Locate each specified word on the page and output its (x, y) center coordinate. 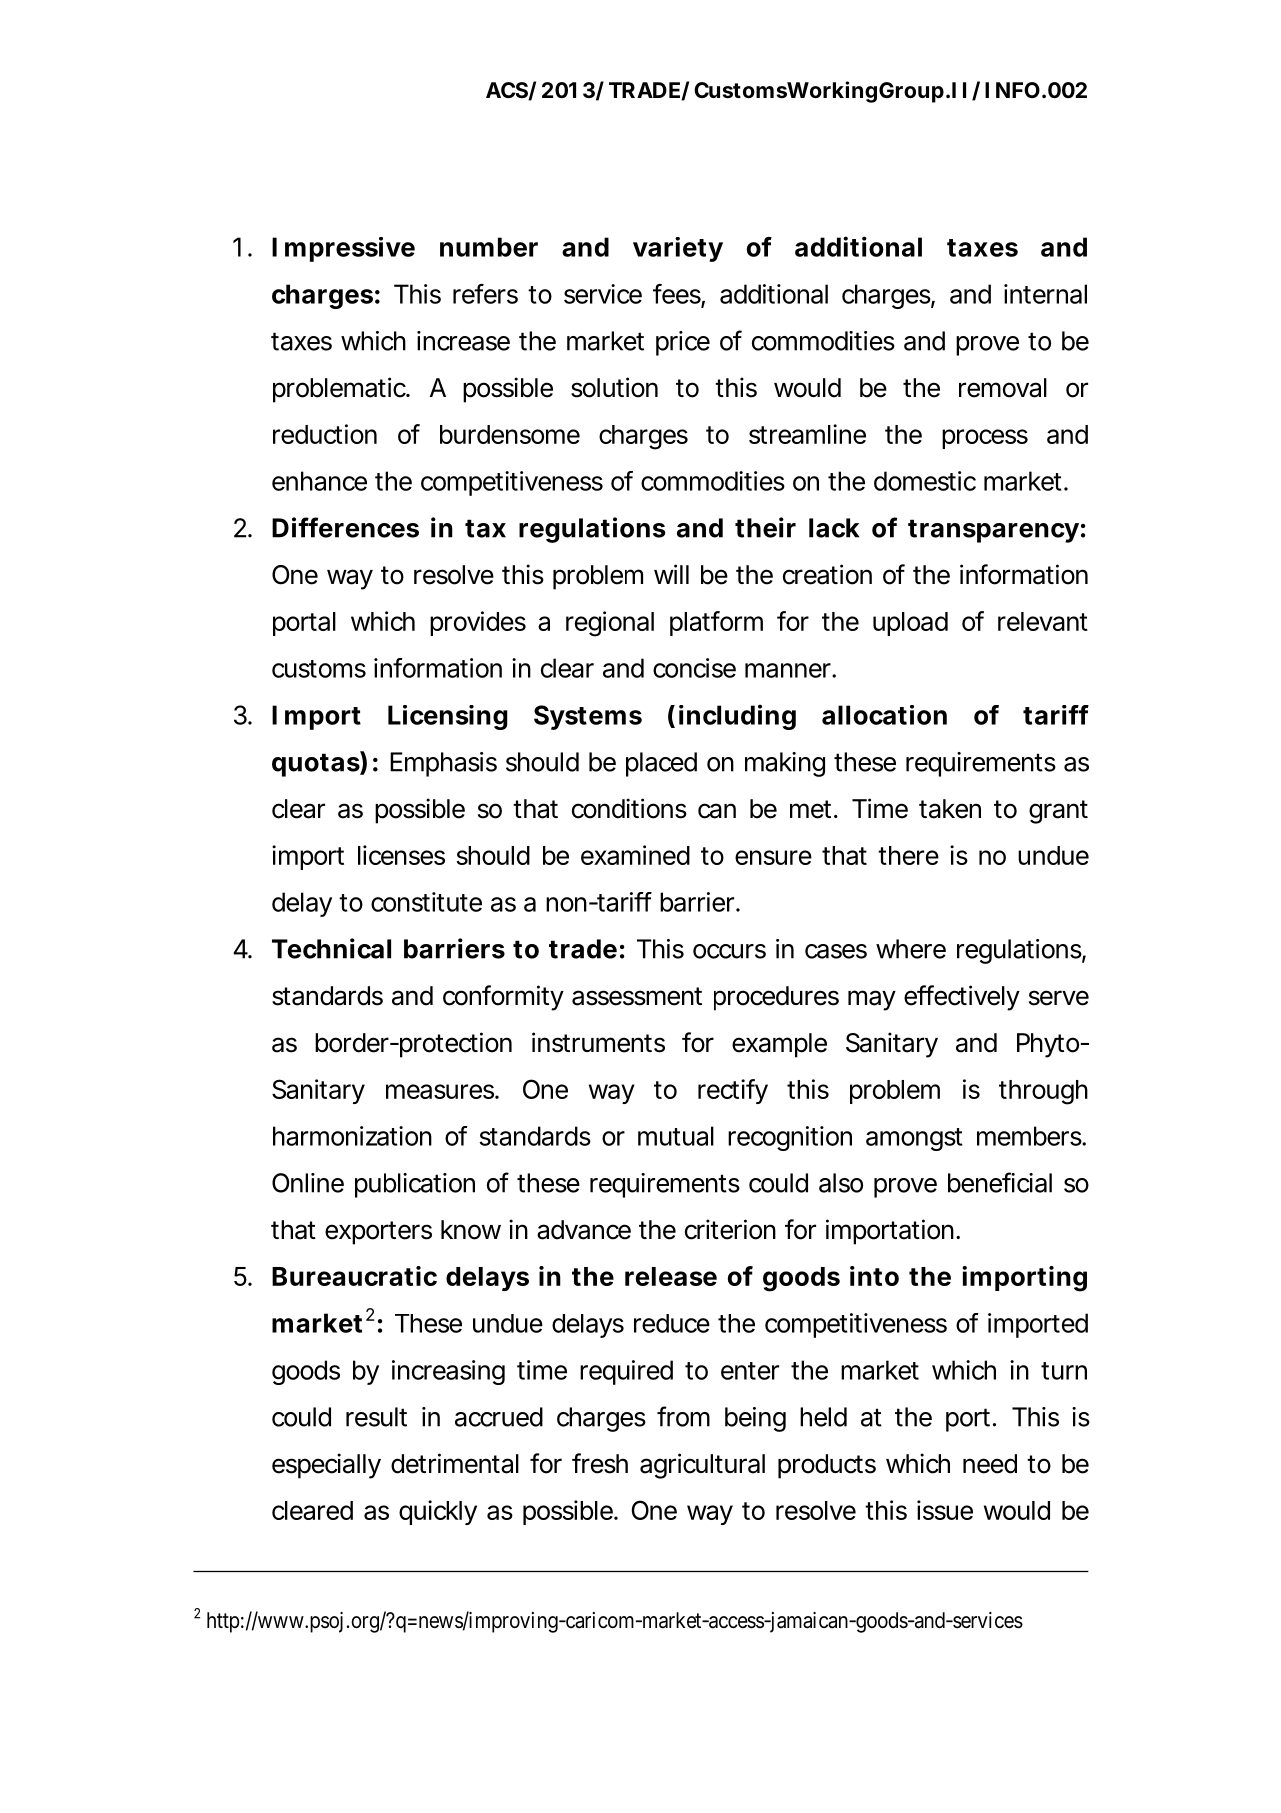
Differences (345, 527)
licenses (401, 855)
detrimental (455, 1463)
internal (1045, 294)
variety (678, 249)
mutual (676, 1136)
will (671, 574)
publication (415, 1185)
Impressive (343, 249)
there (908, 855)
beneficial (1000, 1182)
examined (635, 855)
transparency (993, 531)
